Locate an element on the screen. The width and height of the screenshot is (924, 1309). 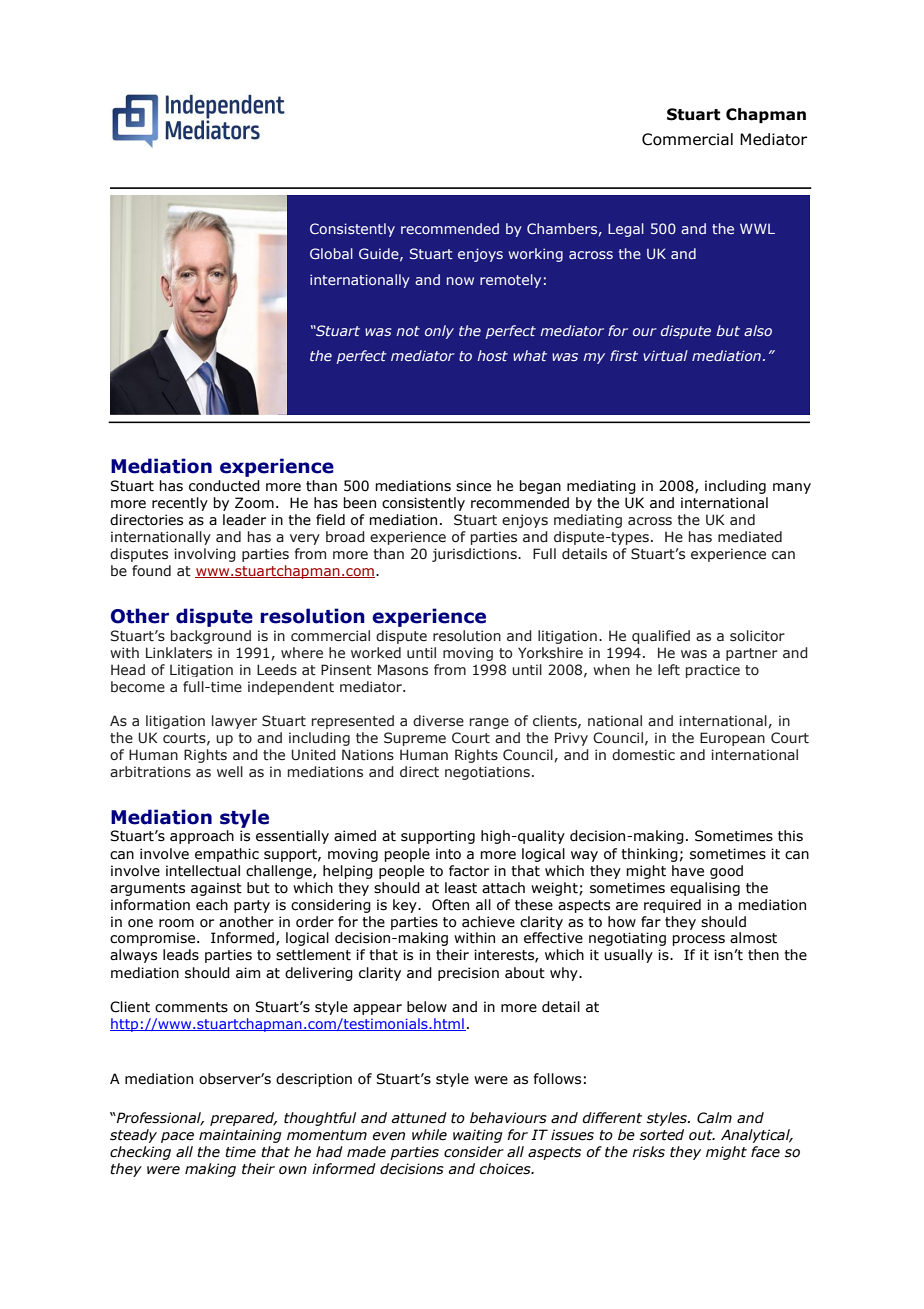
pace is located at coordinates (177, 1137).
